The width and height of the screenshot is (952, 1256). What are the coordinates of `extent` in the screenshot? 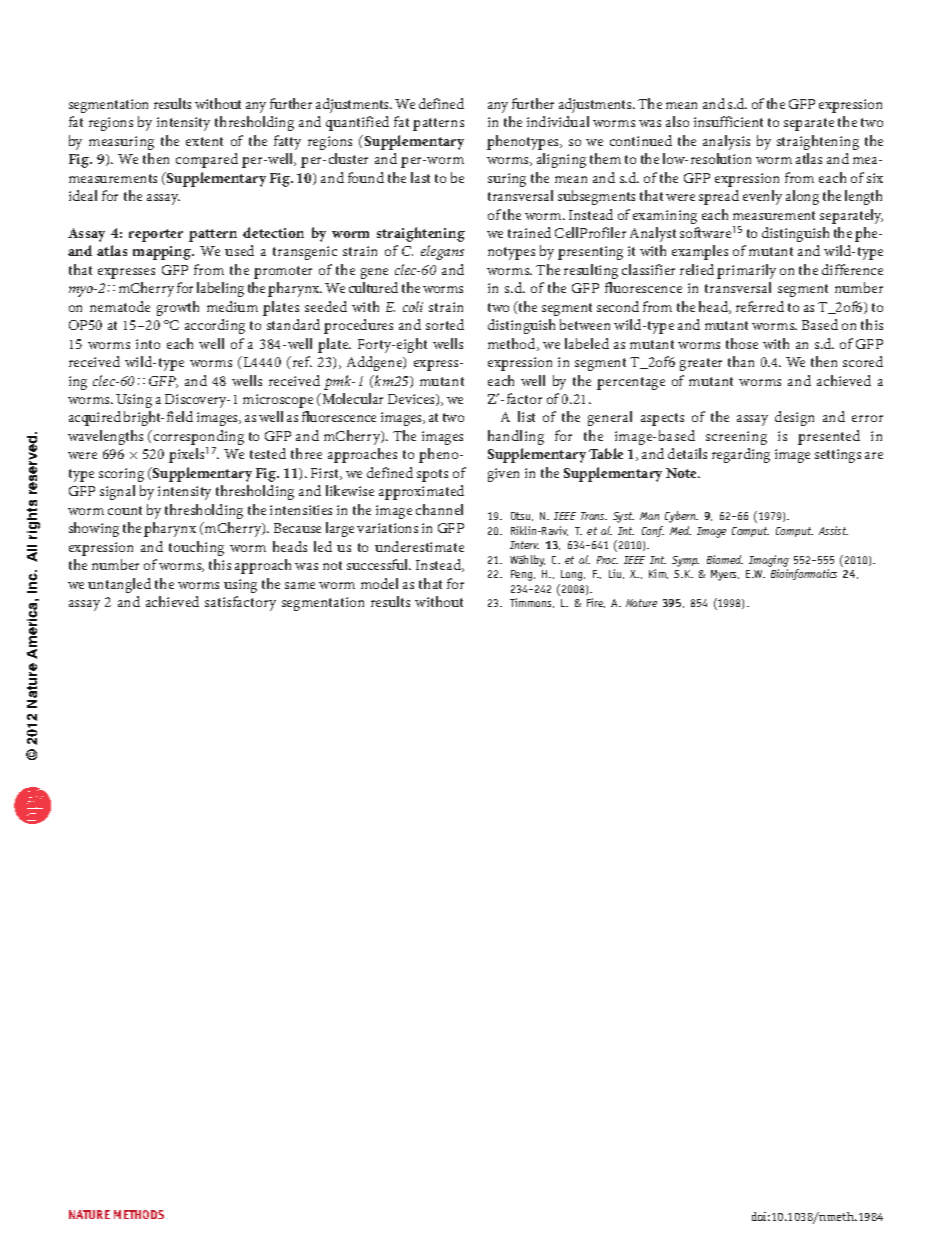 It's located at (204, 141).
